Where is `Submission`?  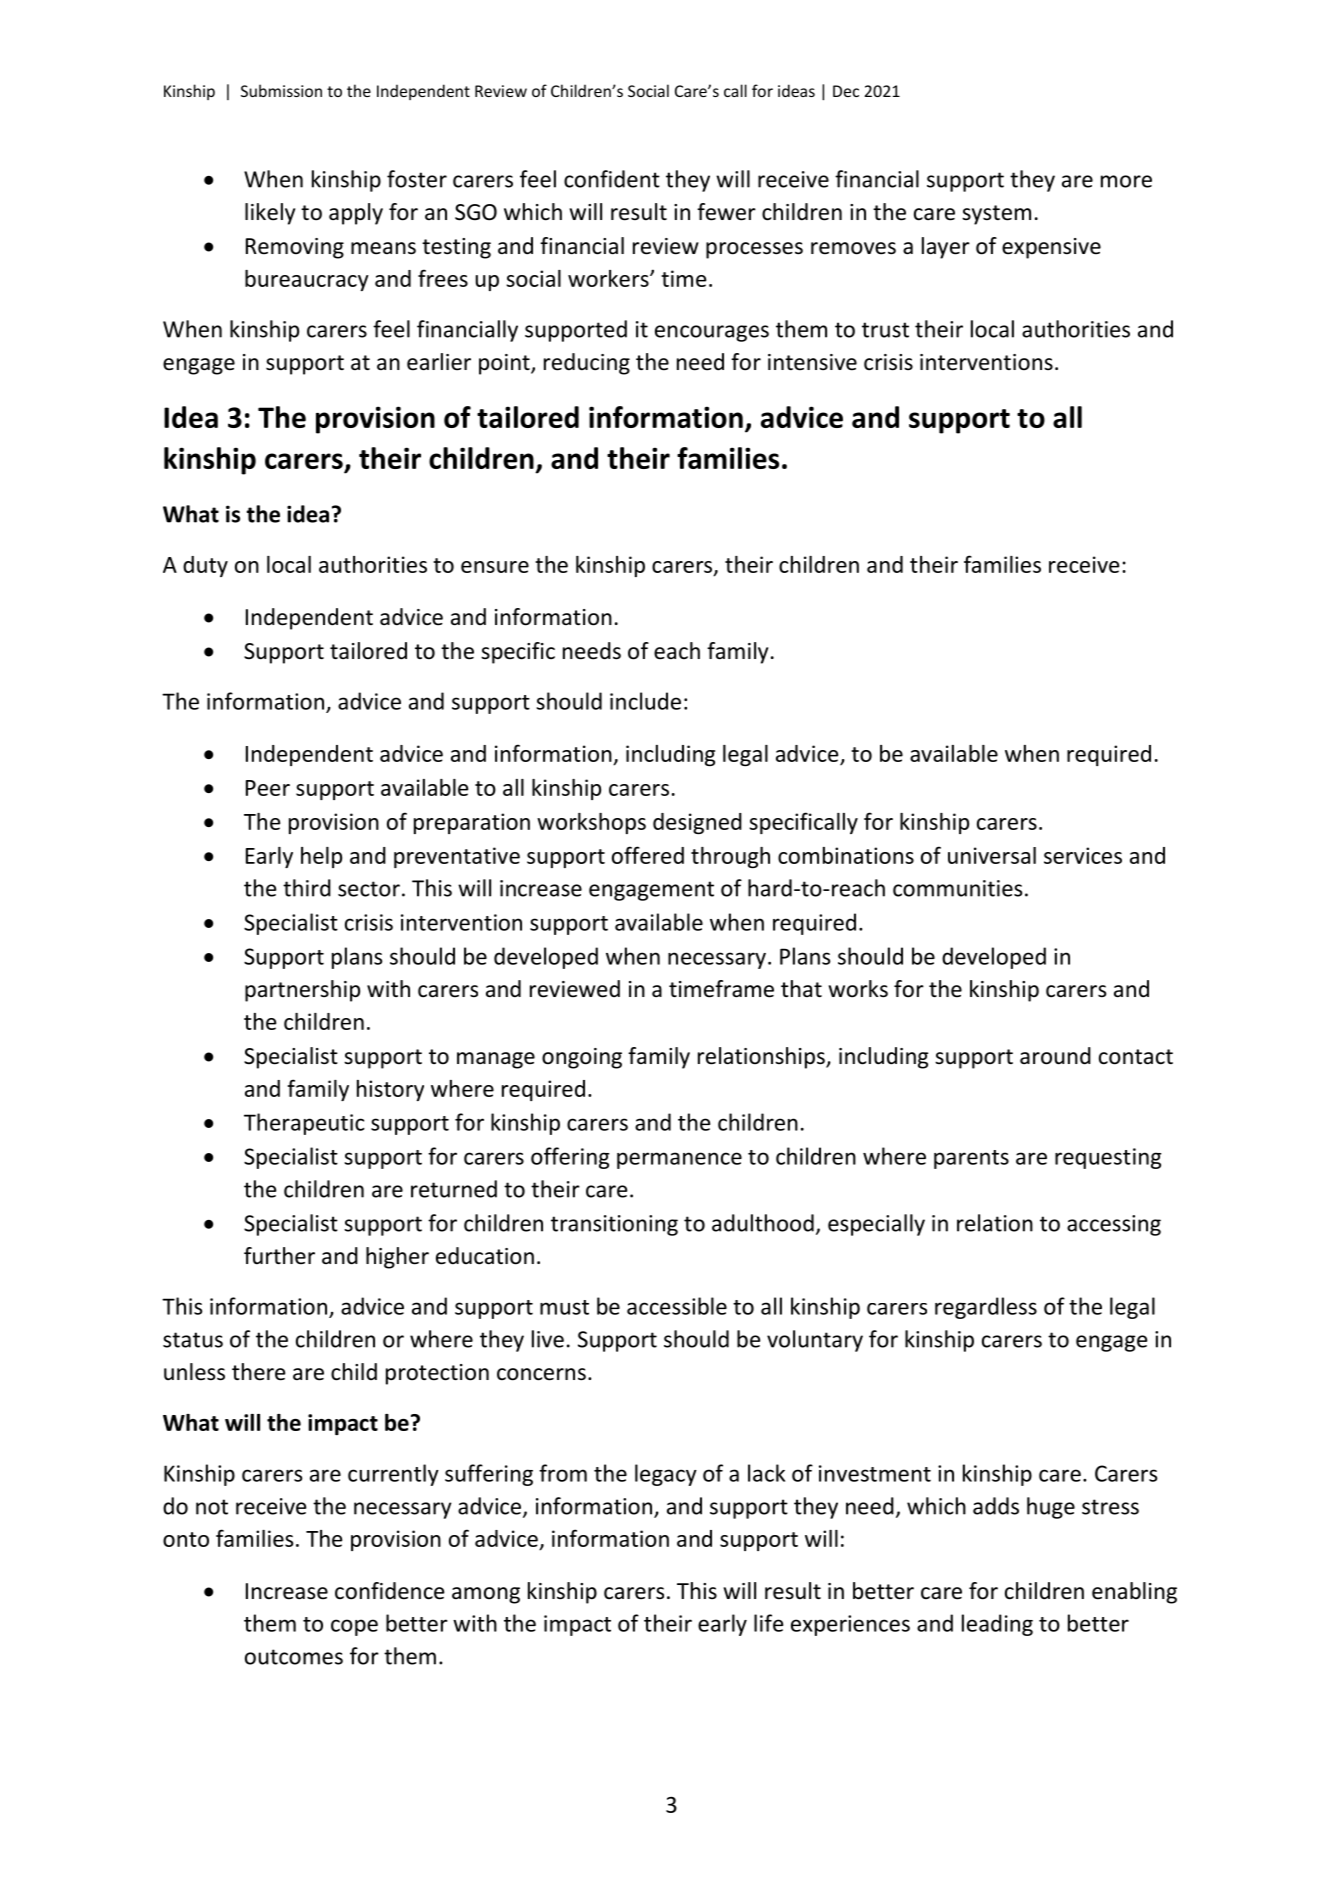 Submission is located at coordinates (281, 90).
